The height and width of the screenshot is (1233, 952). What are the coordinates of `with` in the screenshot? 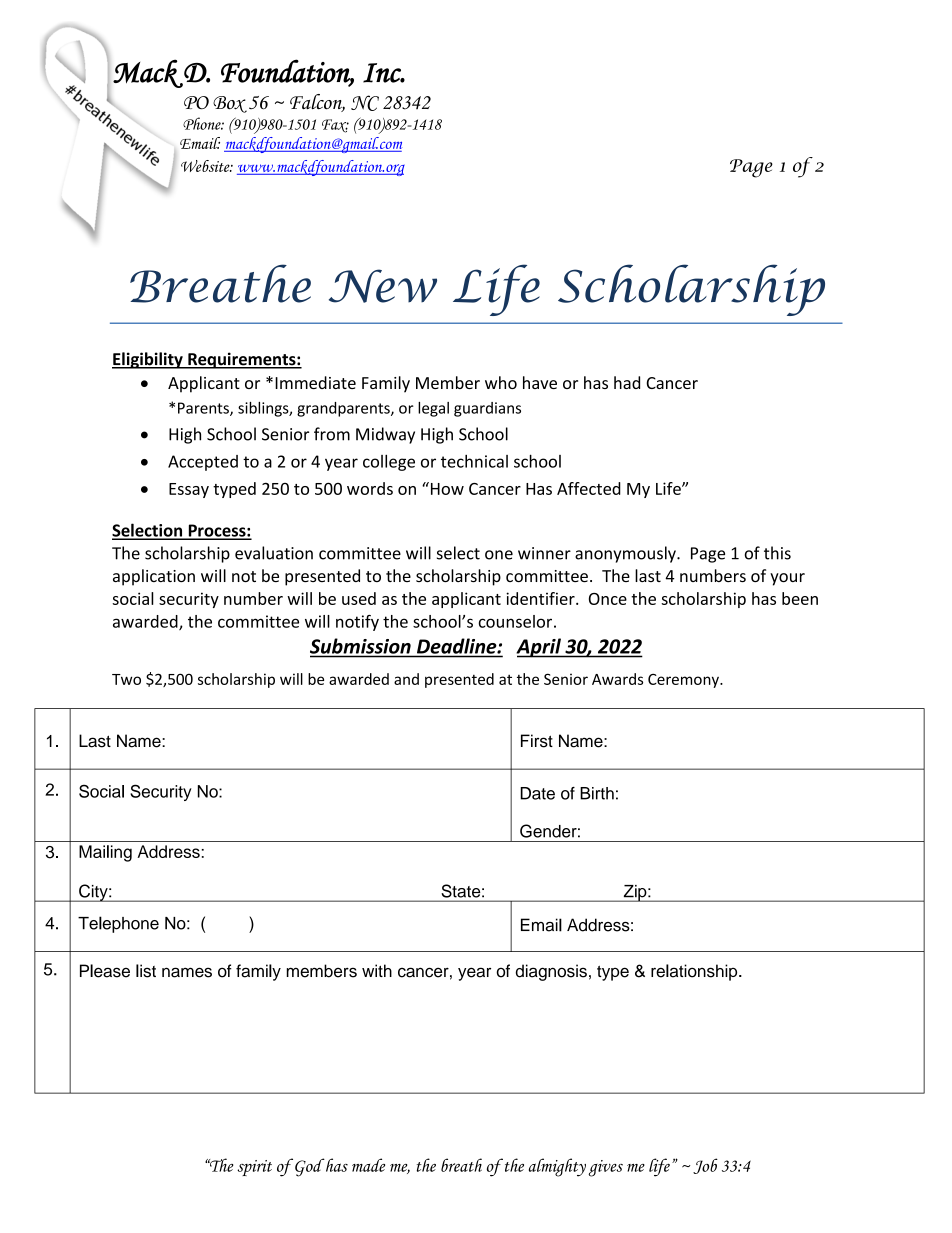 It's located at (377, 970).
